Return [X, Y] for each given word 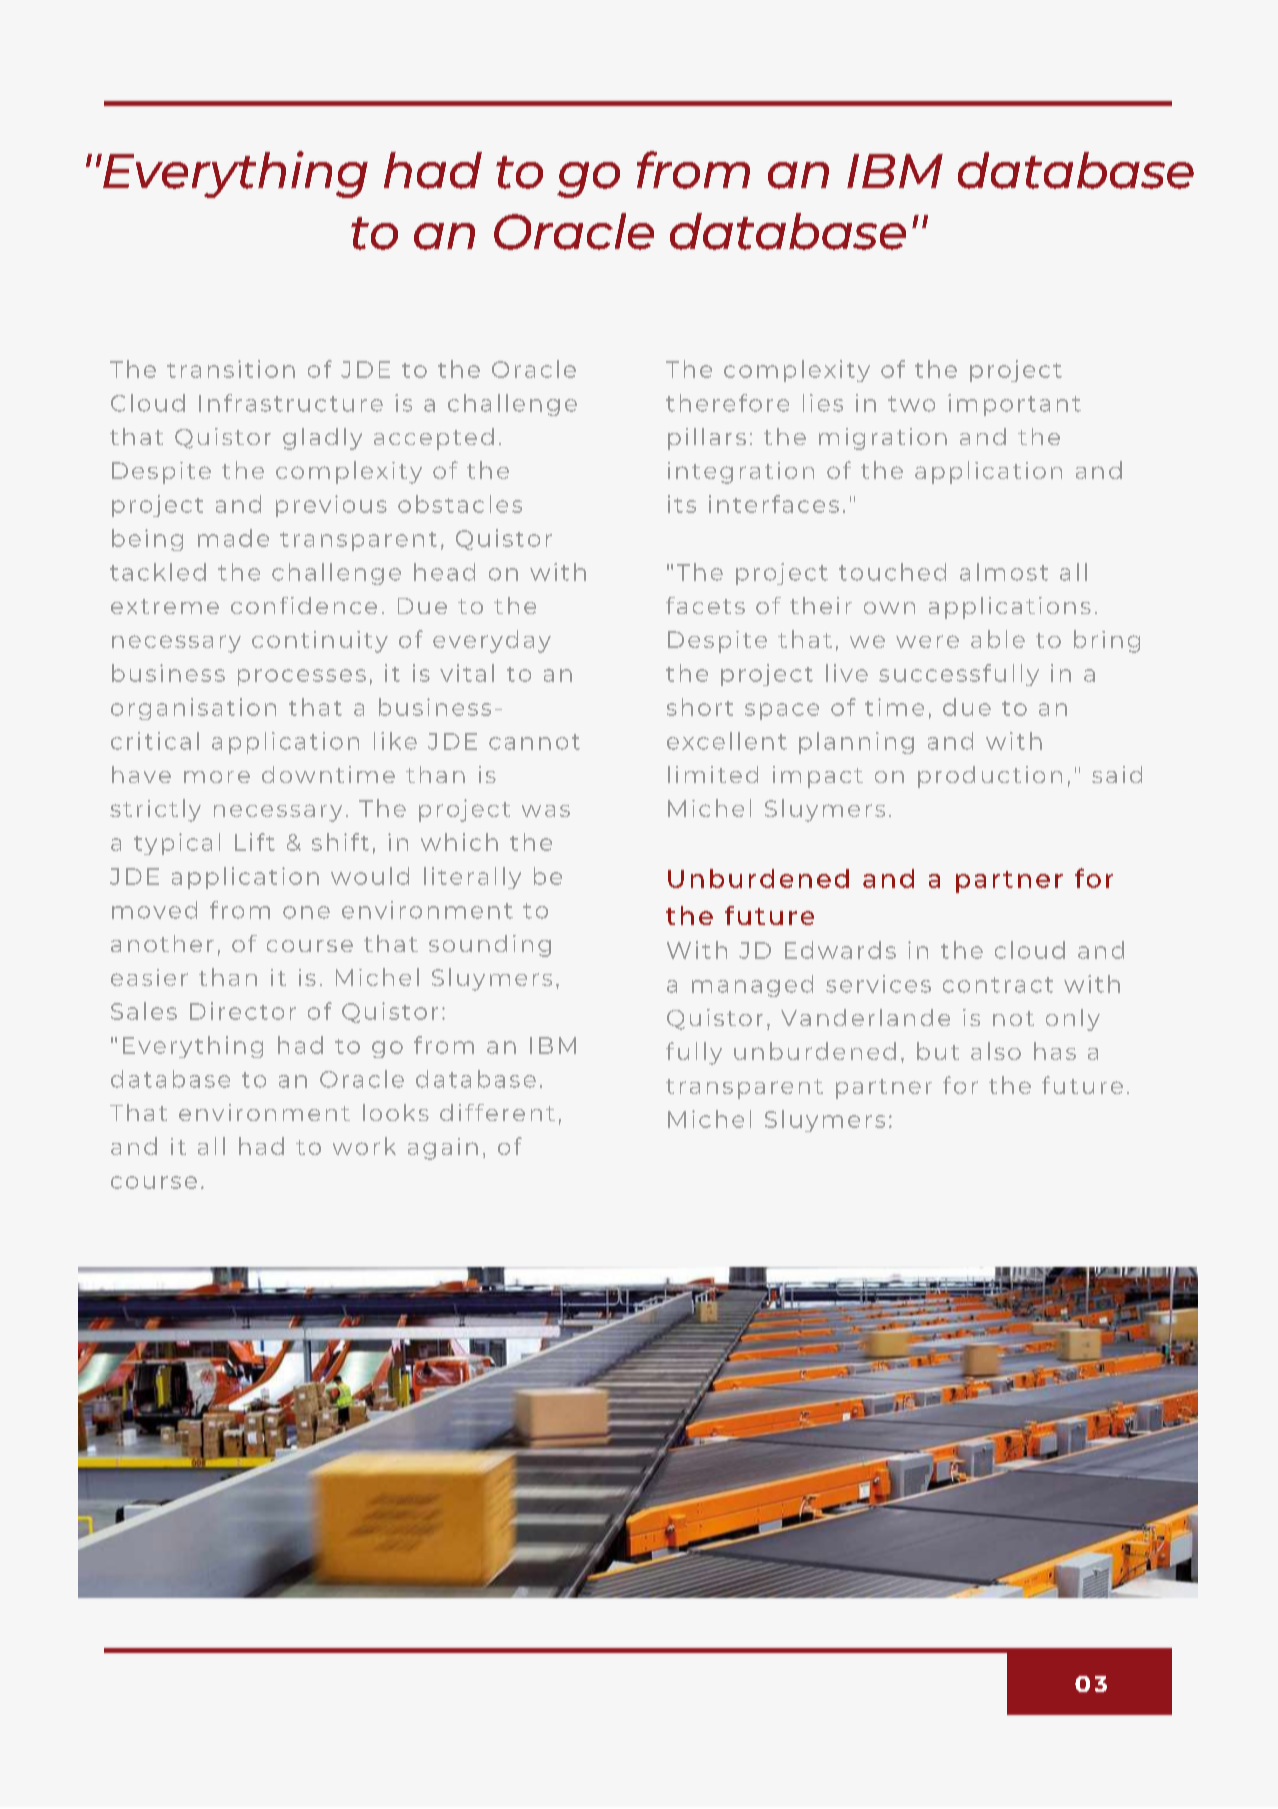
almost [1004, 572]
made [233, 538]
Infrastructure [291, 403]
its [682, 504]
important [1014, 405]
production [990, 777]
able [998, 639]
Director [243, 1011]
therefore [727, 403]
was [546, 811]
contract [998, 985]
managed [752, 986]
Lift [255, 842]
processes [302, 677]
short [700, 707]
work [364, 1146]
